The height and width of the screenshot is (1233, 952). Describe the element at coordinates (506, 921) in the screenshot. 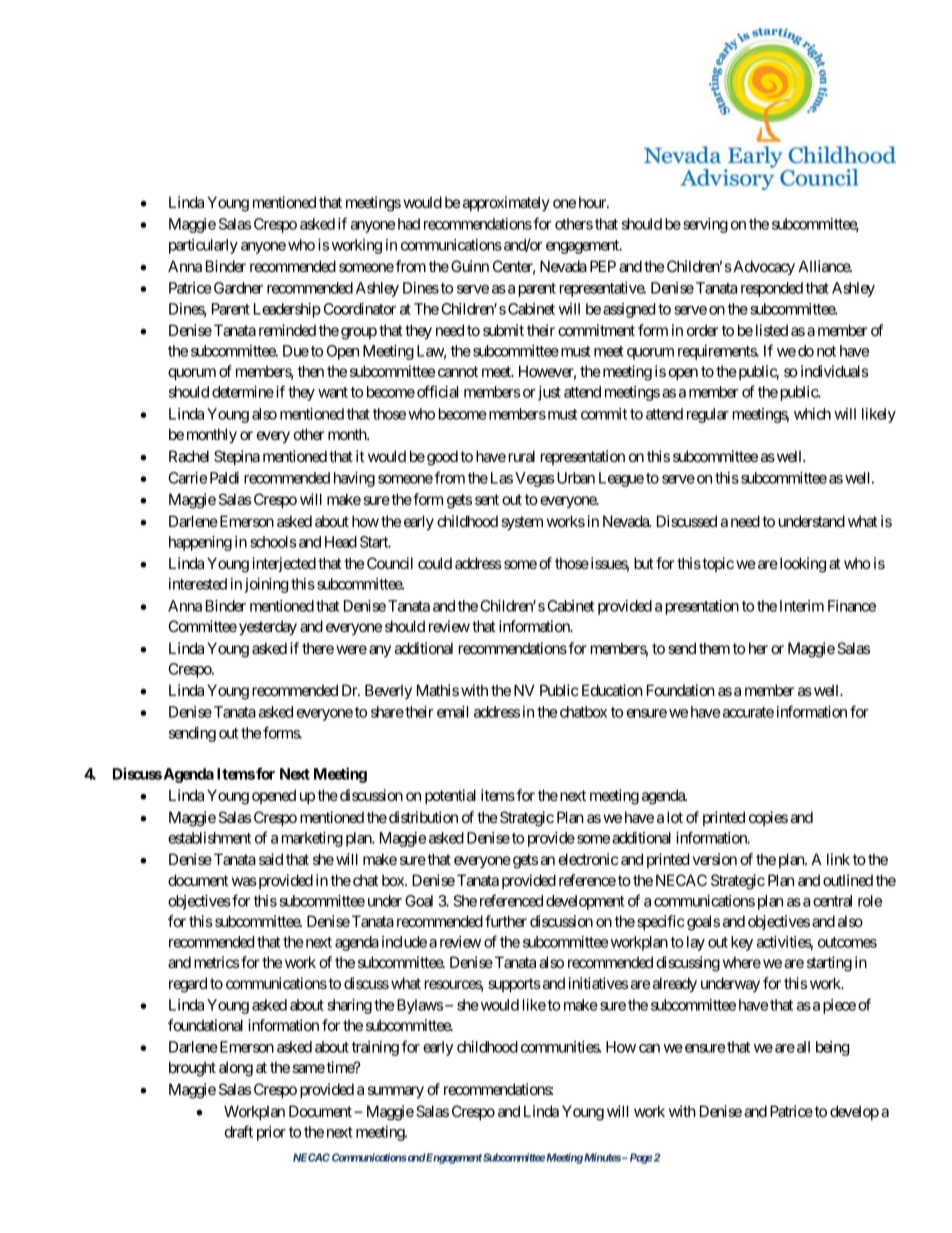

I see `further` at that location.
